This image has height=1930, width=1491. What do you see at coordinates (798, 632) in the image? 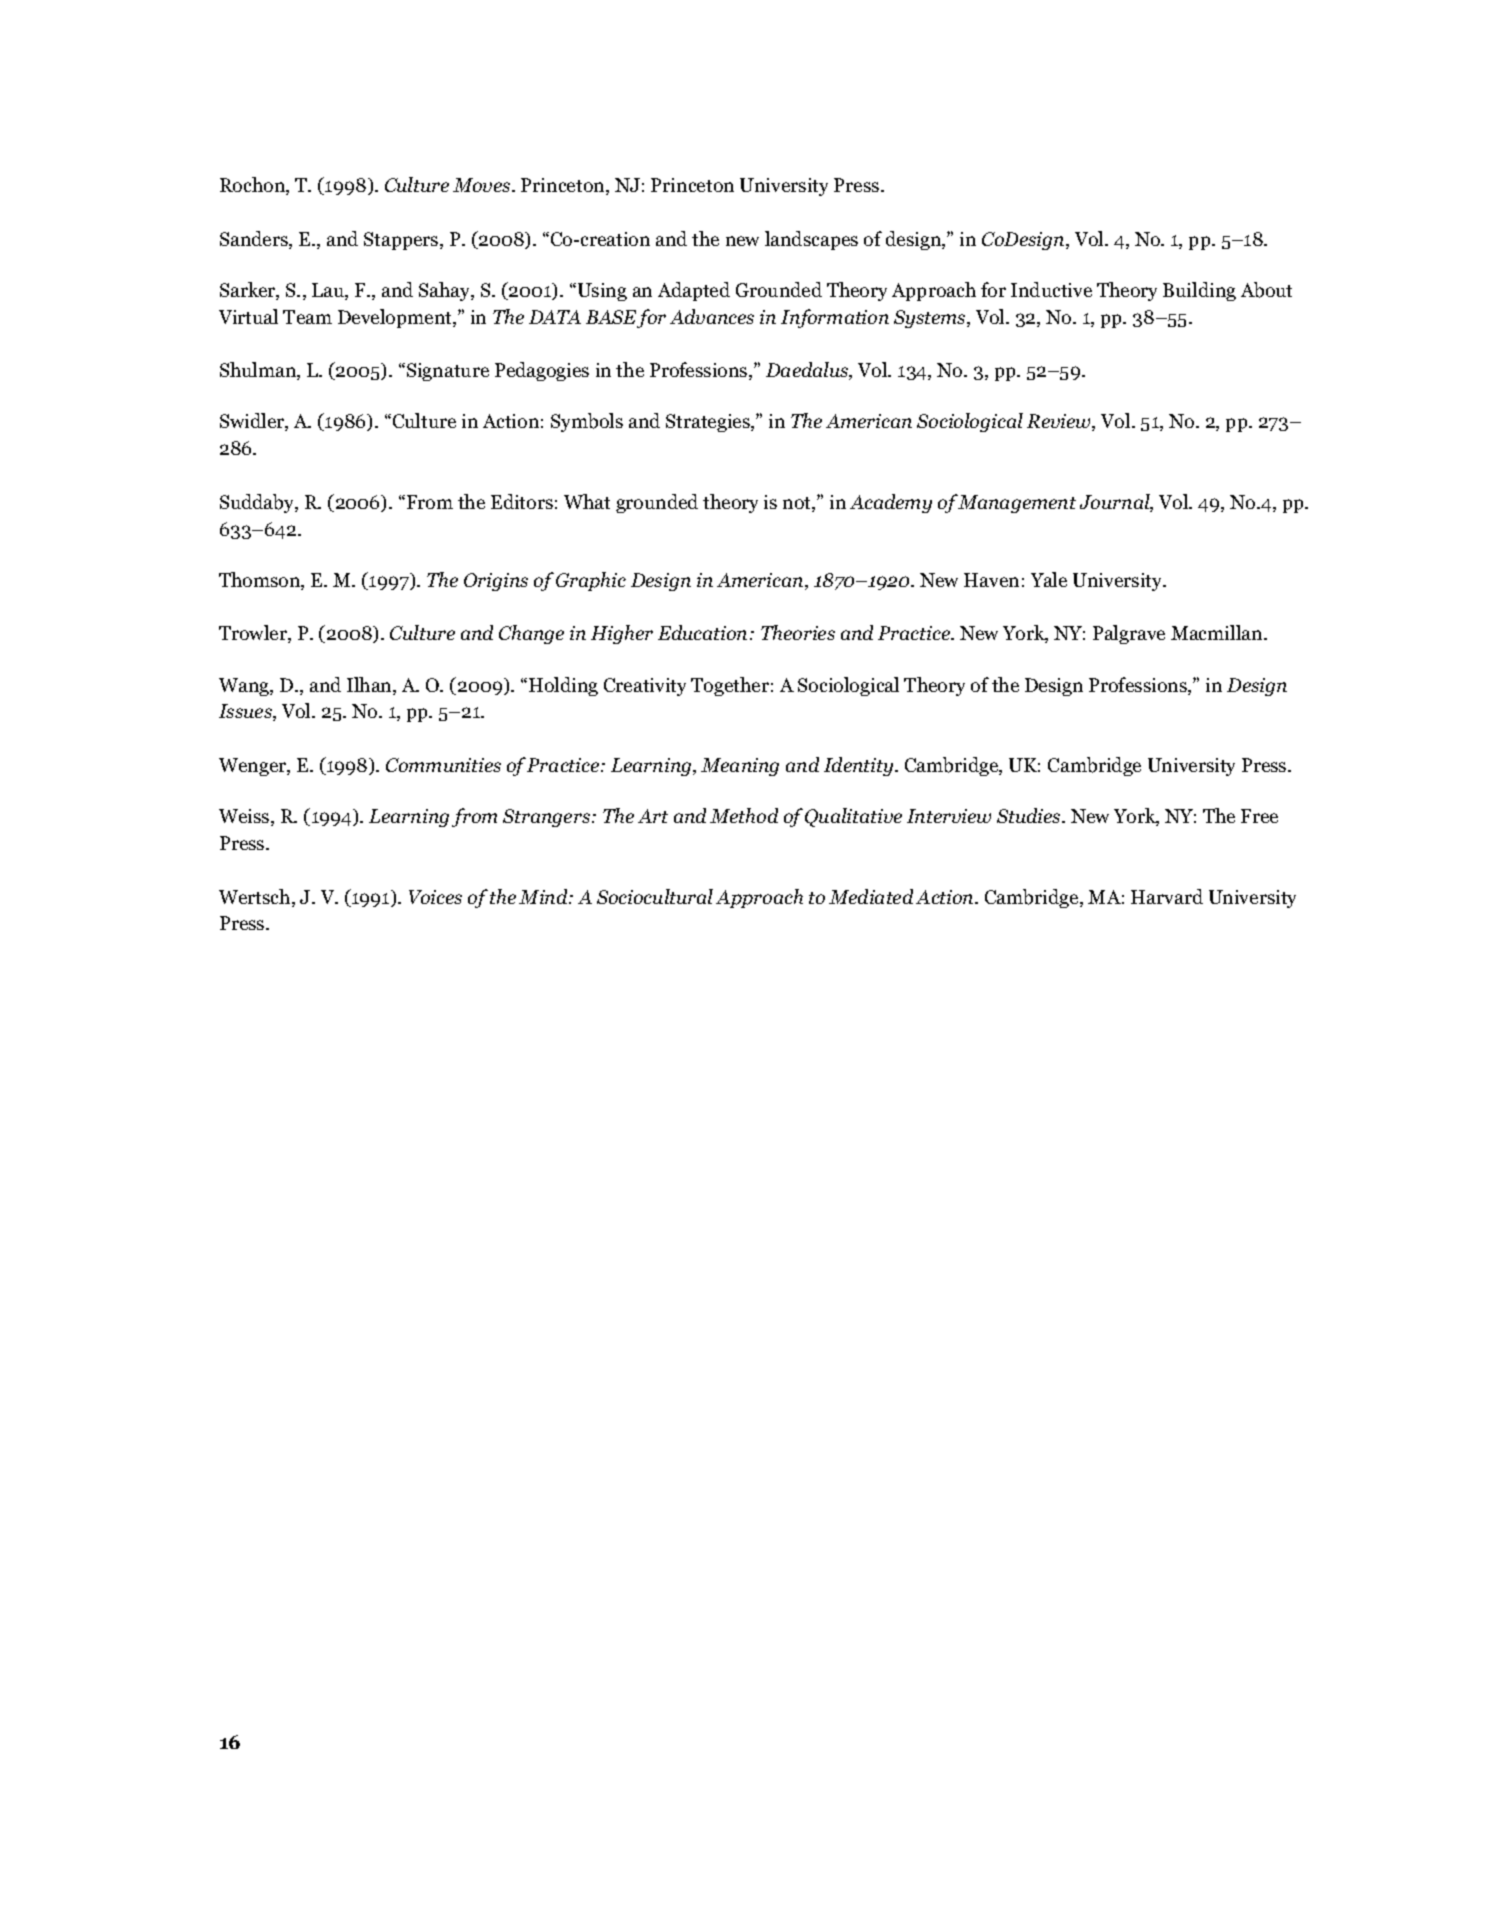
I see `Theories` at bounding box center [798, 632].
